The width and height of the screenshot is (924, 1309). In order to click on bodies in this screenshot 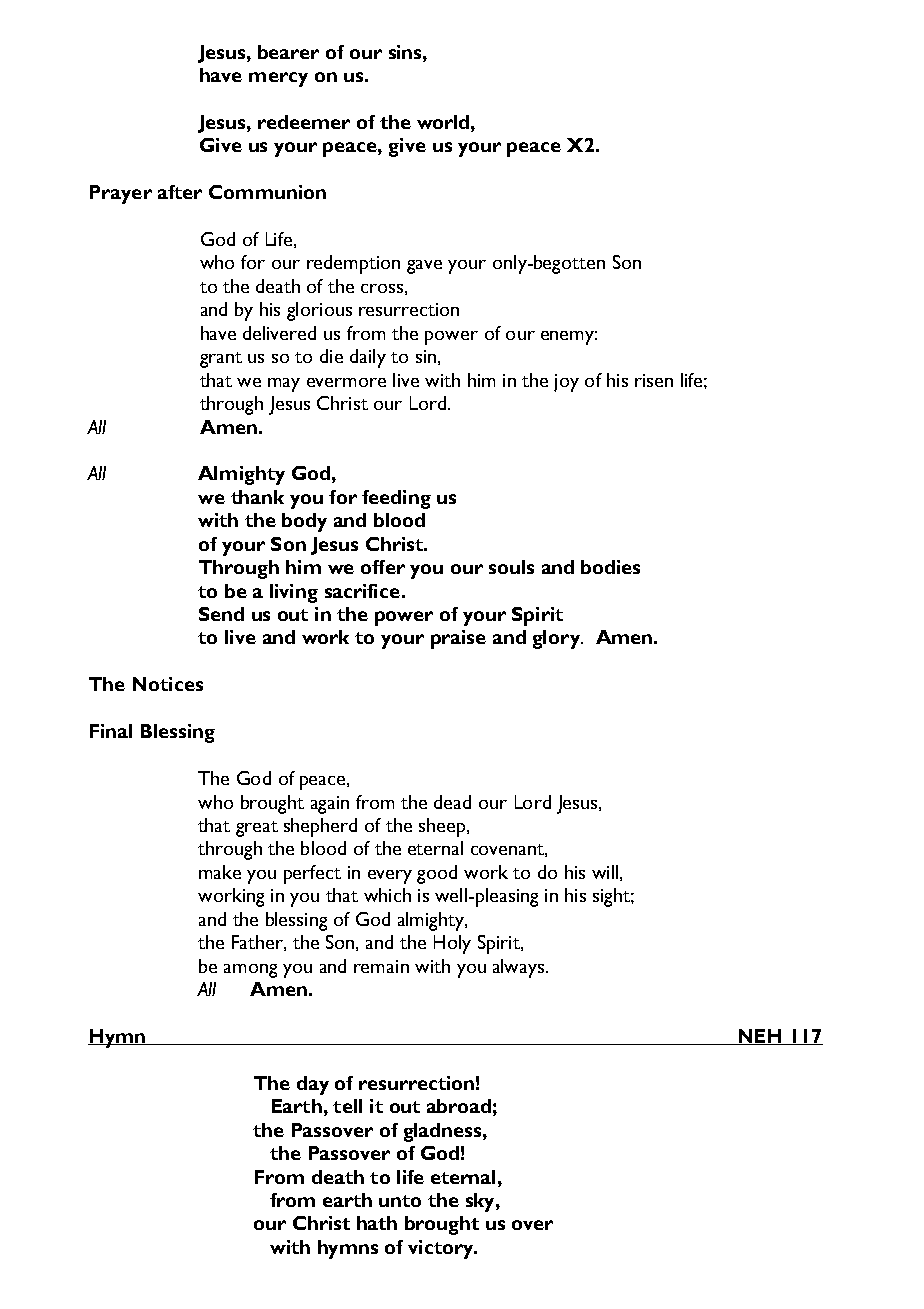, I will do `click(610, 567)`.
